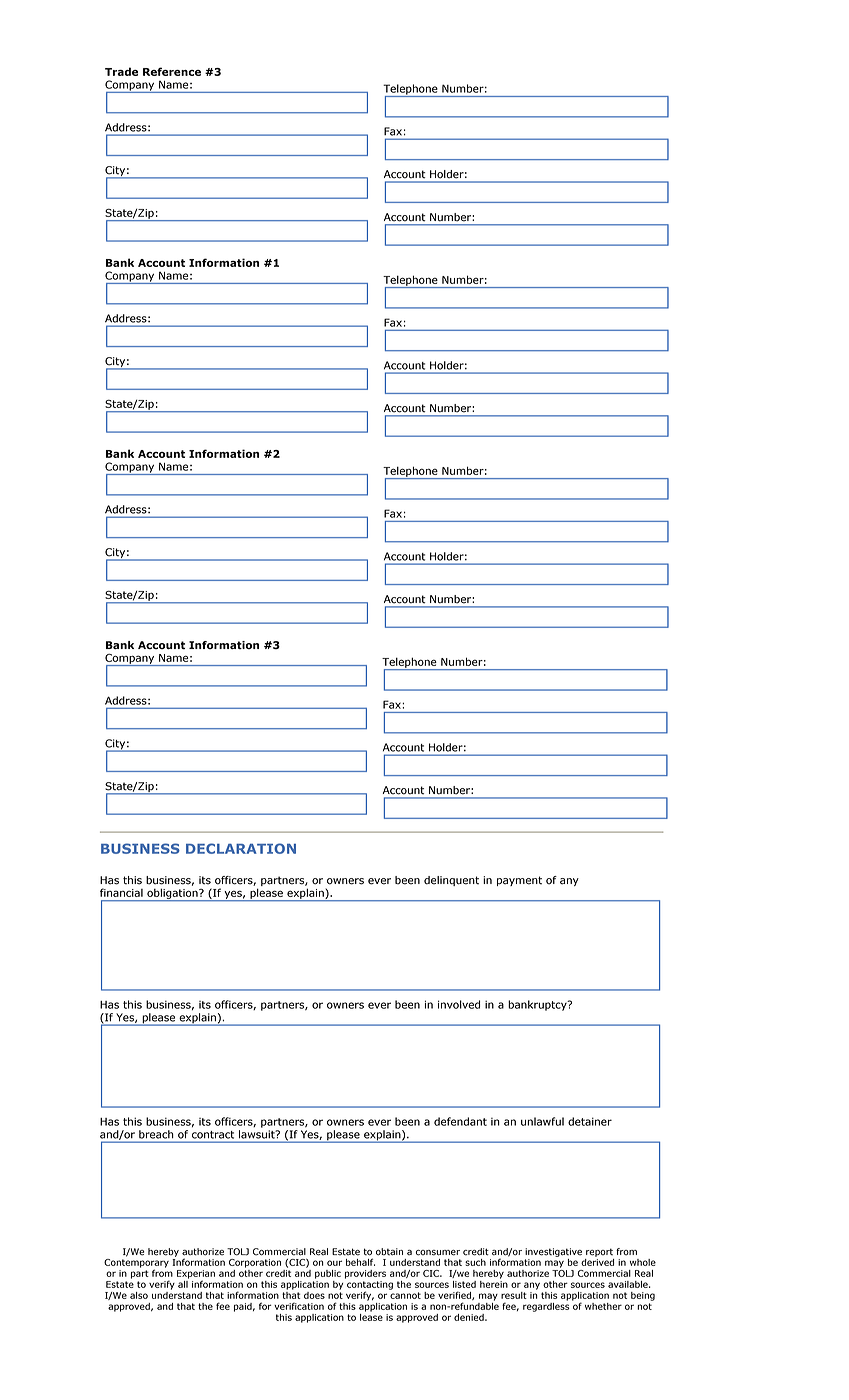 Image resolution: width=849 pixels, height=1400 pixels. I want to click on Trade, so click(121, 71).
